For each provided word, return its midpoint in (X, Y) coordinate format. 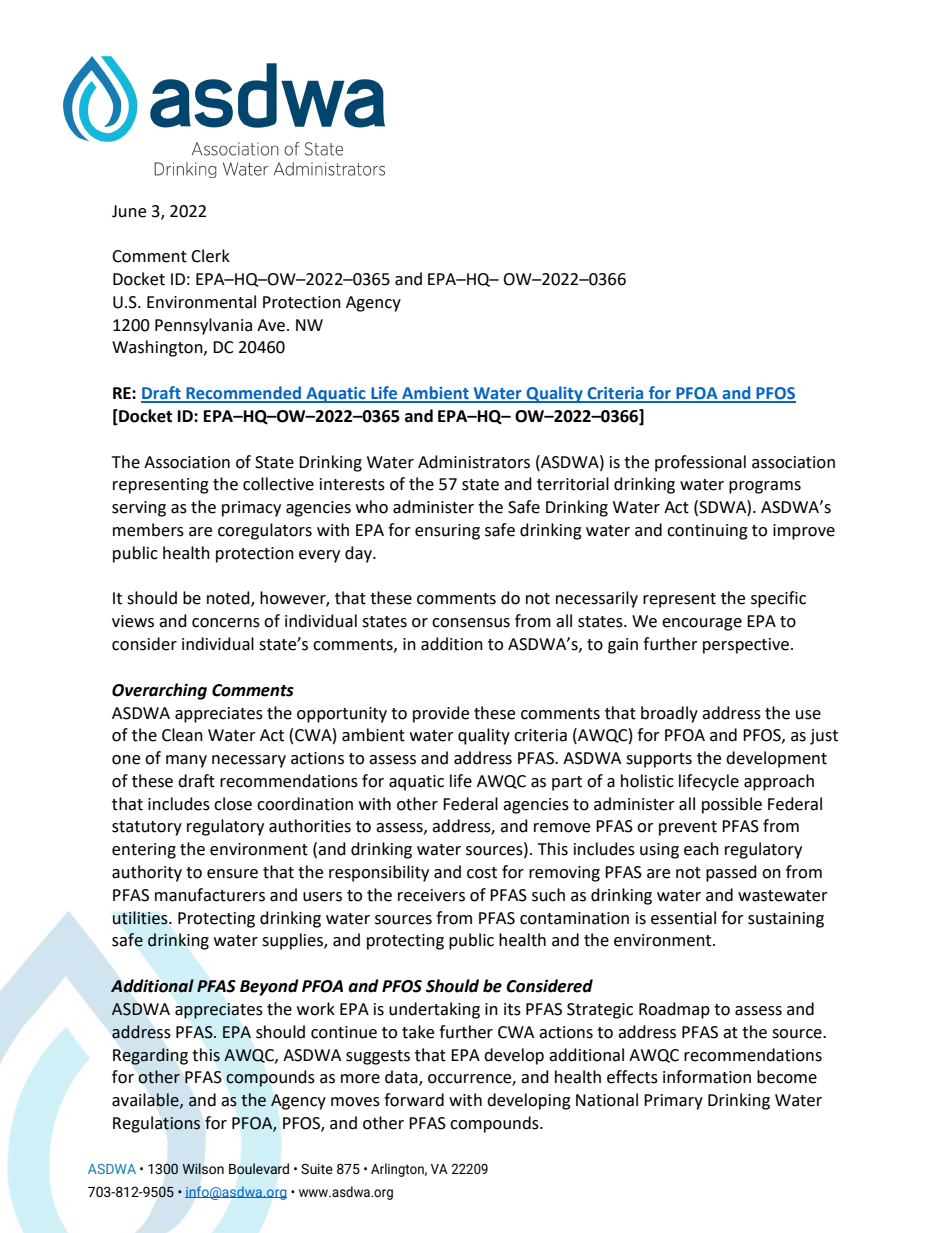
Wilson (203, 1168)
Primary (673, 1102)
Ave (272, 325)
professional (700, 463)
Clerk (210, 256)
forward (414, 1100)
